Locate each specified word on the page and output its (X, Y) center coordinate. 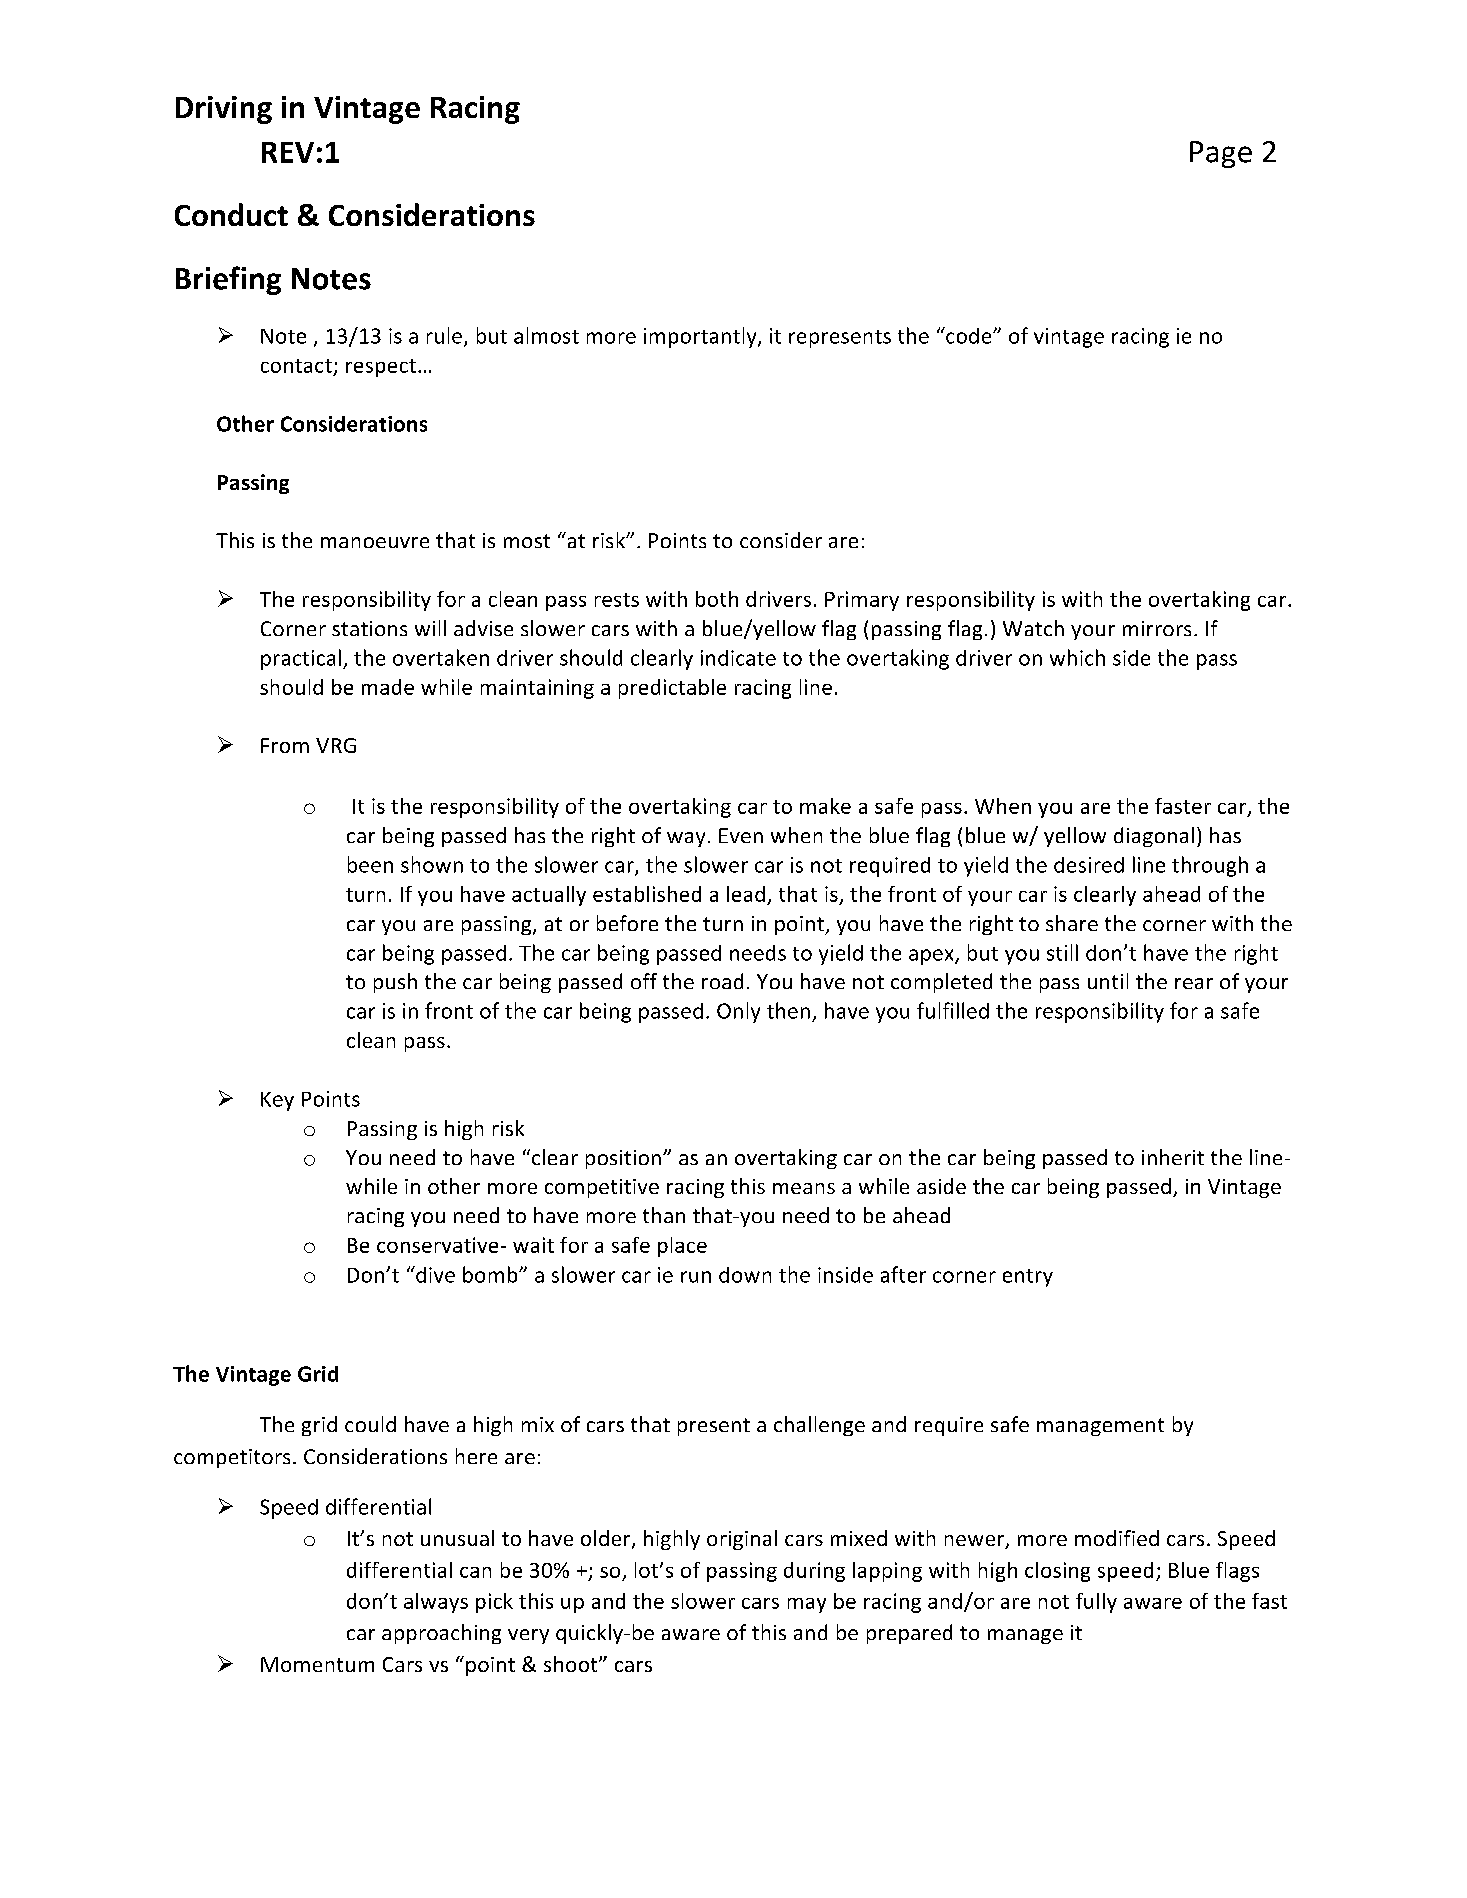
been (370, 864)
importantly (701, 337)
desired (1089, 865)
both (717, 599)
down (745, 1275)
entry (1028, 1278)
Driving (224, 110)
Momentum (317, 1664)
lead (746, 894)
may (807, 1605)
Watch (1033, 628)
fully (1096, 1603)
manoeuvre (375, 542)
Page (1221, 154)
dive (434, 1274)
